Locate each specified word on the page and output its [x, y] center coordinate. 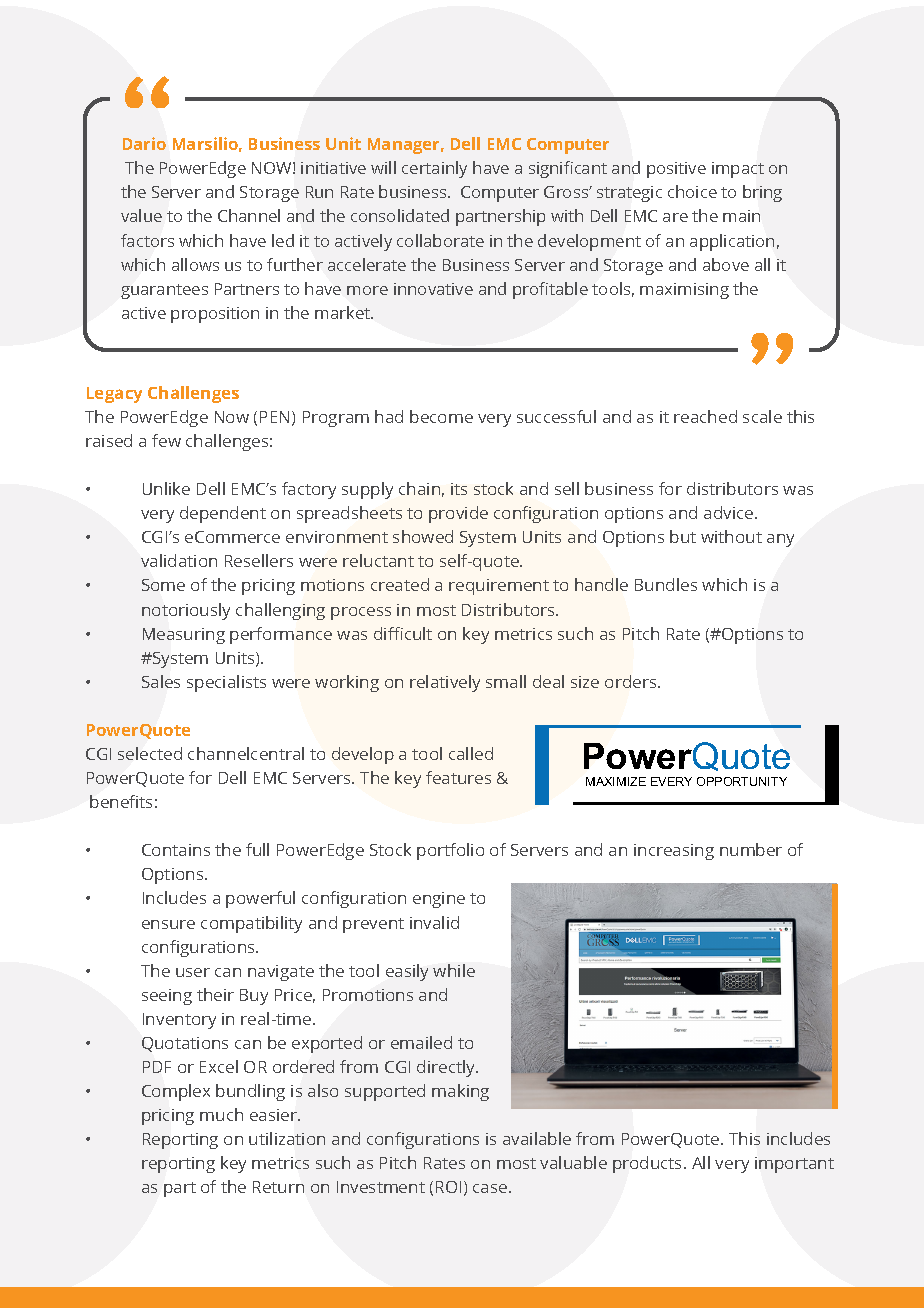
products [649, 1164]
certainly [434, 169]
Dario [144, 143]
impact [738, 170]
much [221, 1114]
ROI [448, 1187]
